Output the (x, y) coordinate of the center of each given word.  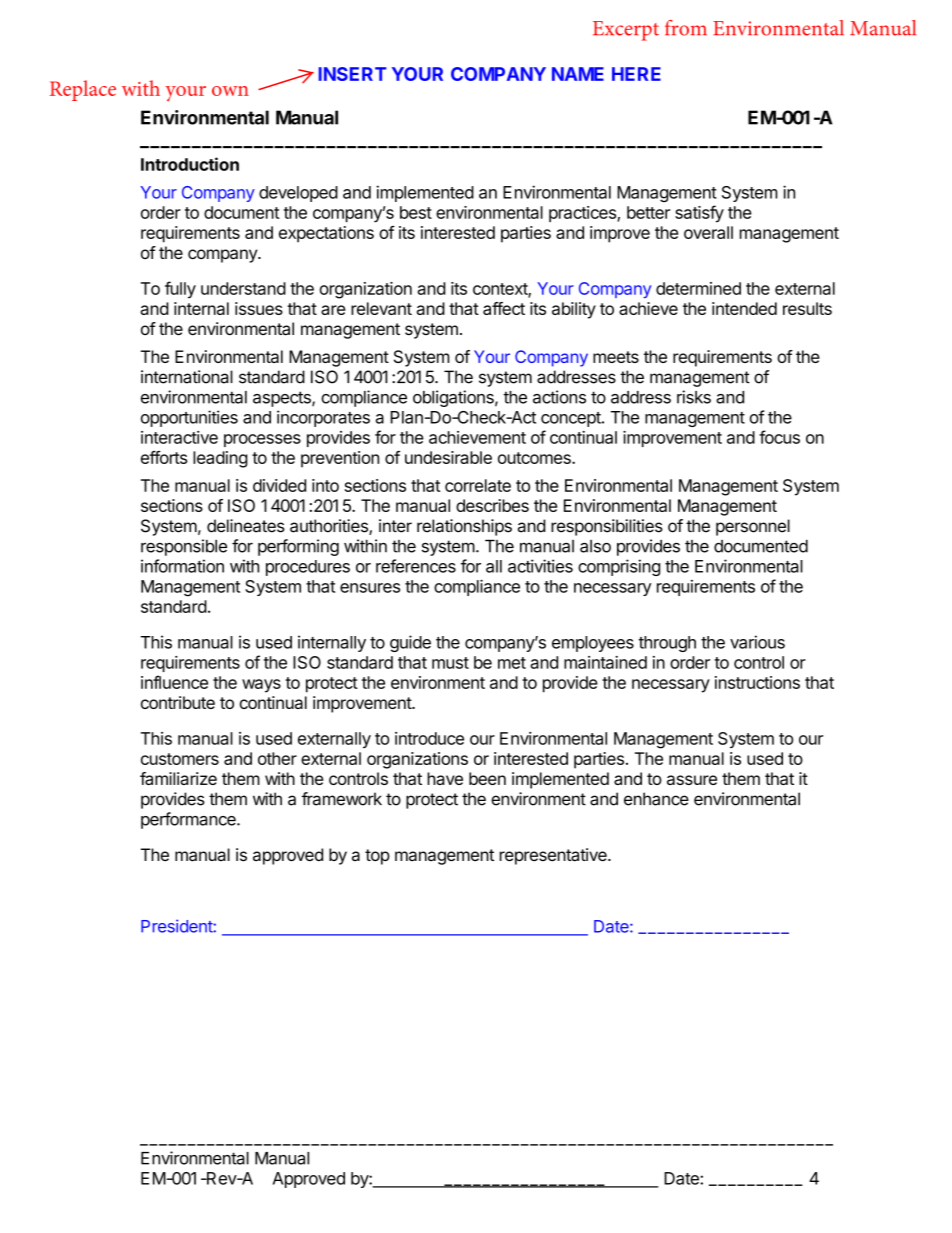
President (177, 926)
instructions (757, 682)
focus (779, 437)
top (377, 857)
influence (174, 682)
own (230, 91)
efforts (164, 457)
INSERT (352, 74)
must (450, 663)
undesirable (448, 457)
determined (698, 288)
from (686, 28)
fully (180, 290)
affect (504, 308)
